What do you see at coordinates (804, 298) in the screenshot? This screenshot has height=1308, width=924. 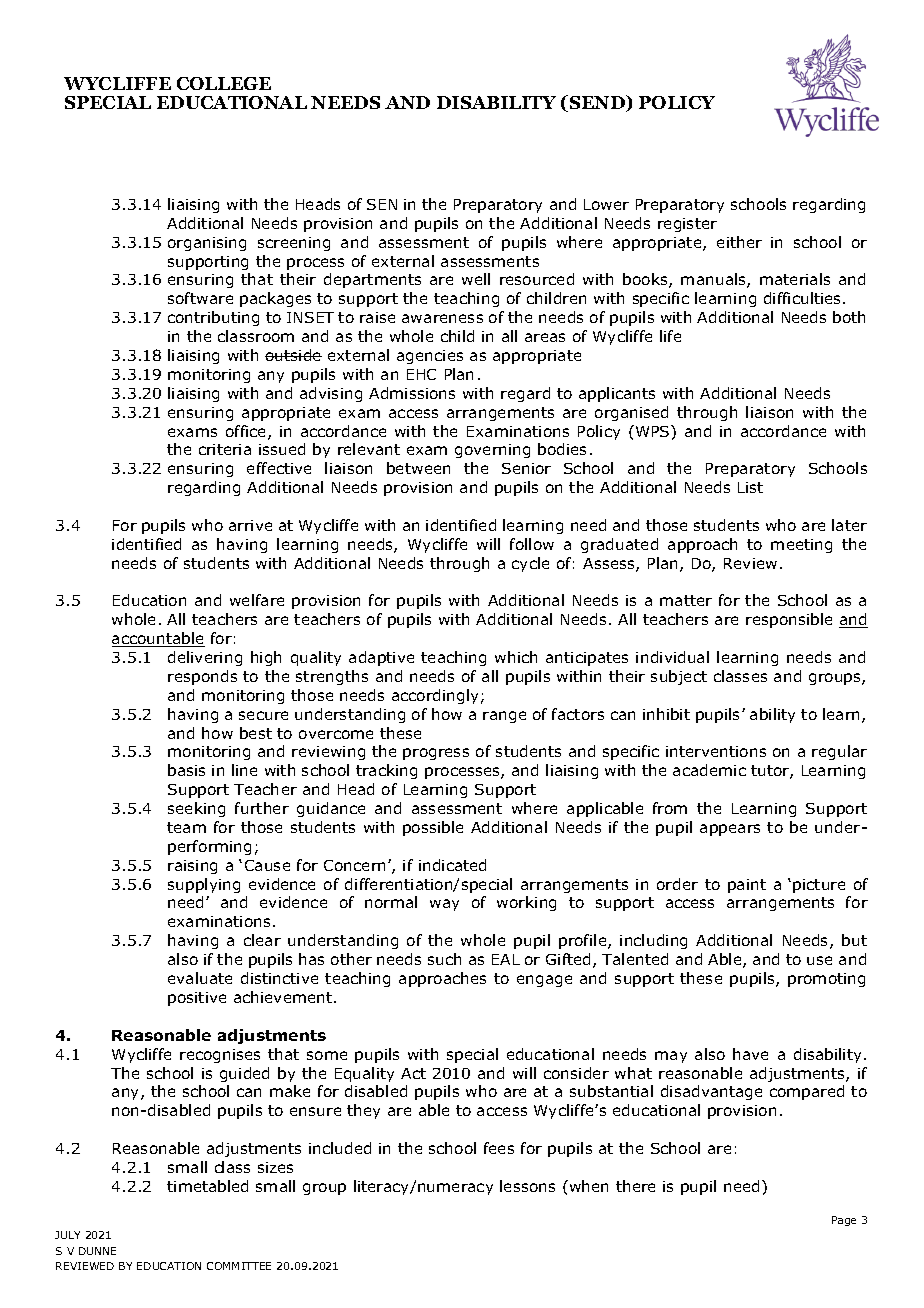 I see `difficulties` at bounding box center [804, 298].
